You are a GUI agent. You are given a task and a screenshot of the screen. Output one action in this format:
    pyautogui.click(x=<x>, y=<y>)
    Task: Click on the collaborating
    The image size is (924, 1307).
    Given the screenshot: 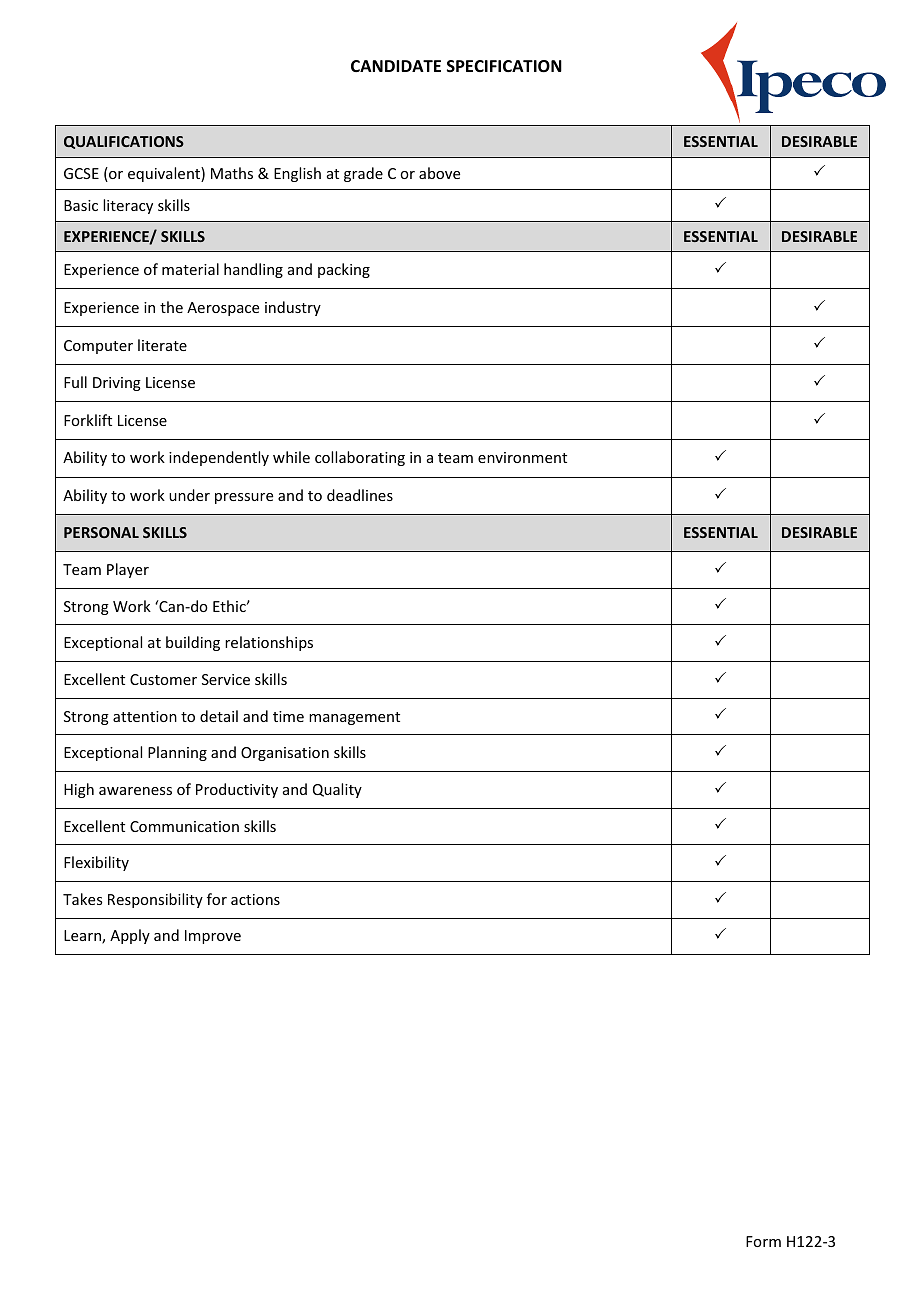 What is the action you would take?
    pyautogui.click(x=360, y=458)
